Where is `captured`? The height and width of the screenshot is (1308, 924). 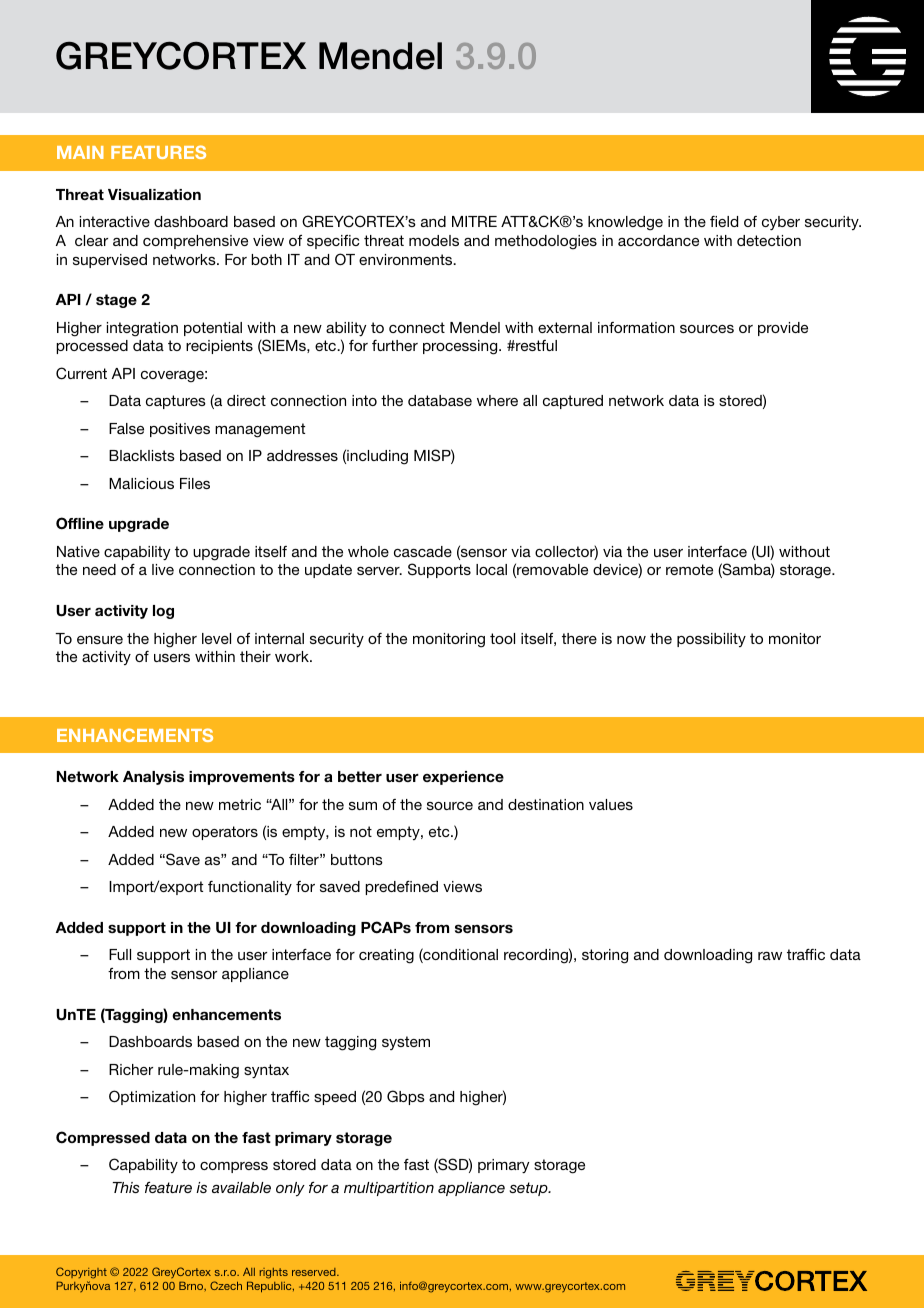 captured is located at coordinates (573, 402).
